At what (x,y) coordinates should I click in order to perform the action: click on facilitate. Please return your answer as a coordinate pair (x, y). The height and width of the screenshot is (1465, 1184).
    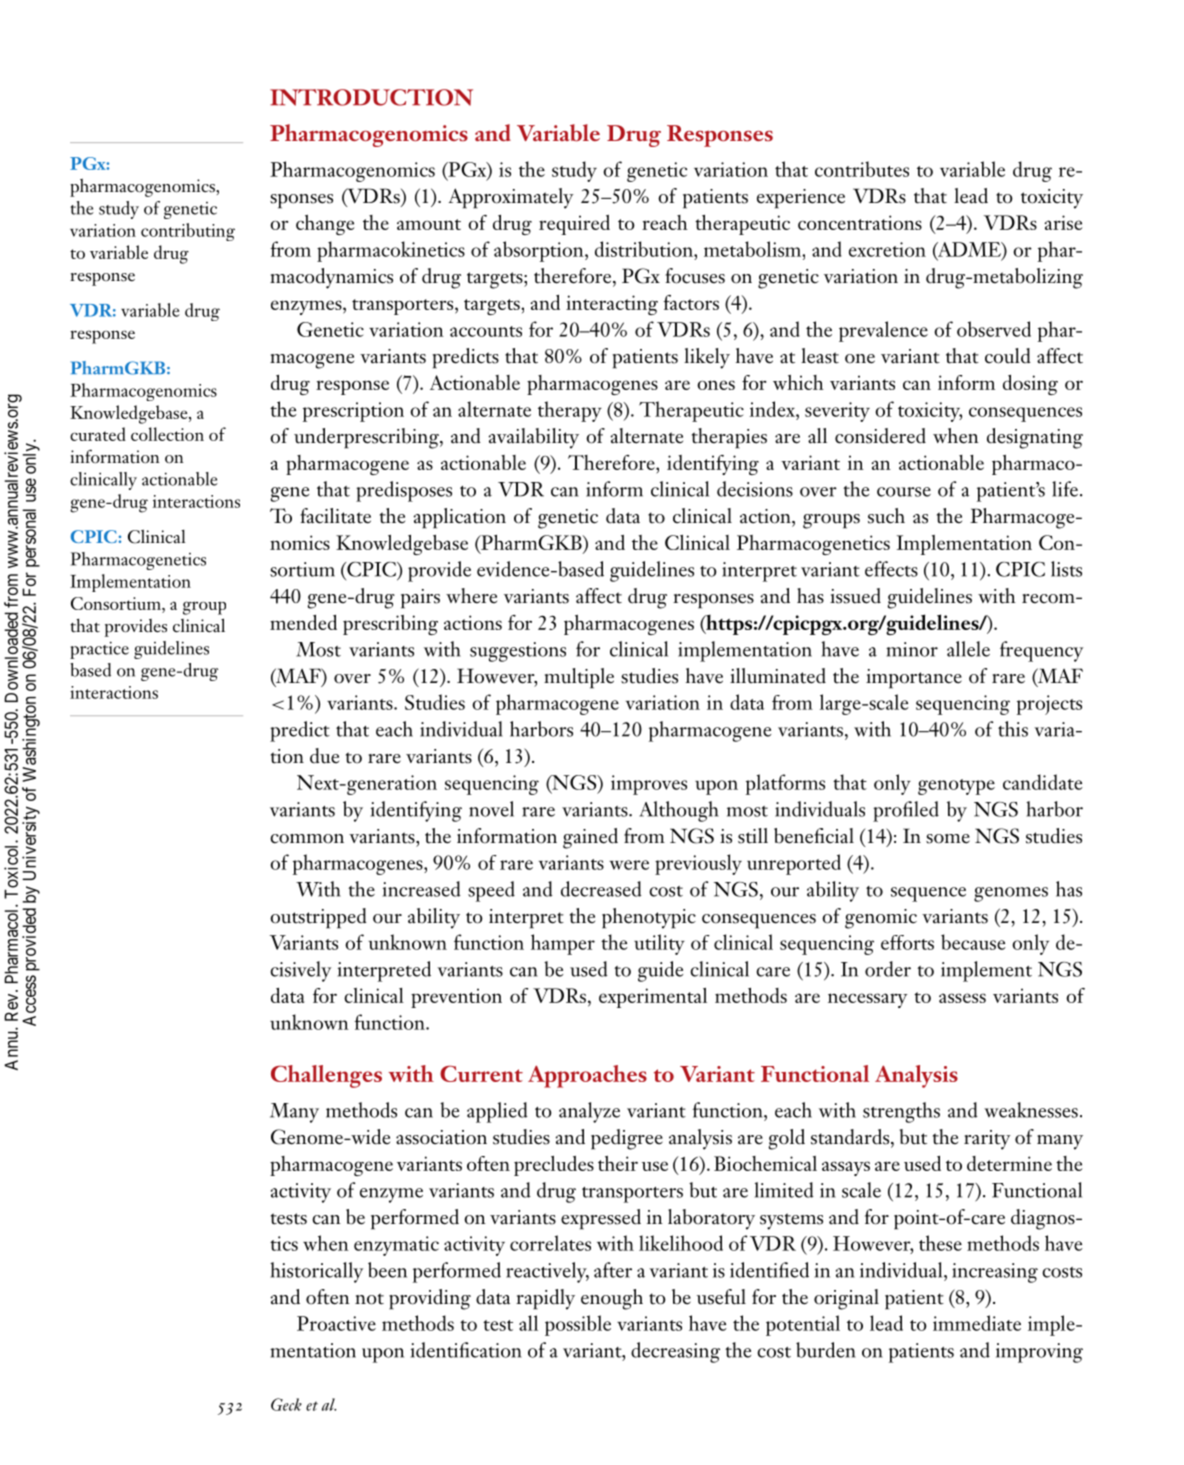
    Looking at the image, I should click on (335, 516).
